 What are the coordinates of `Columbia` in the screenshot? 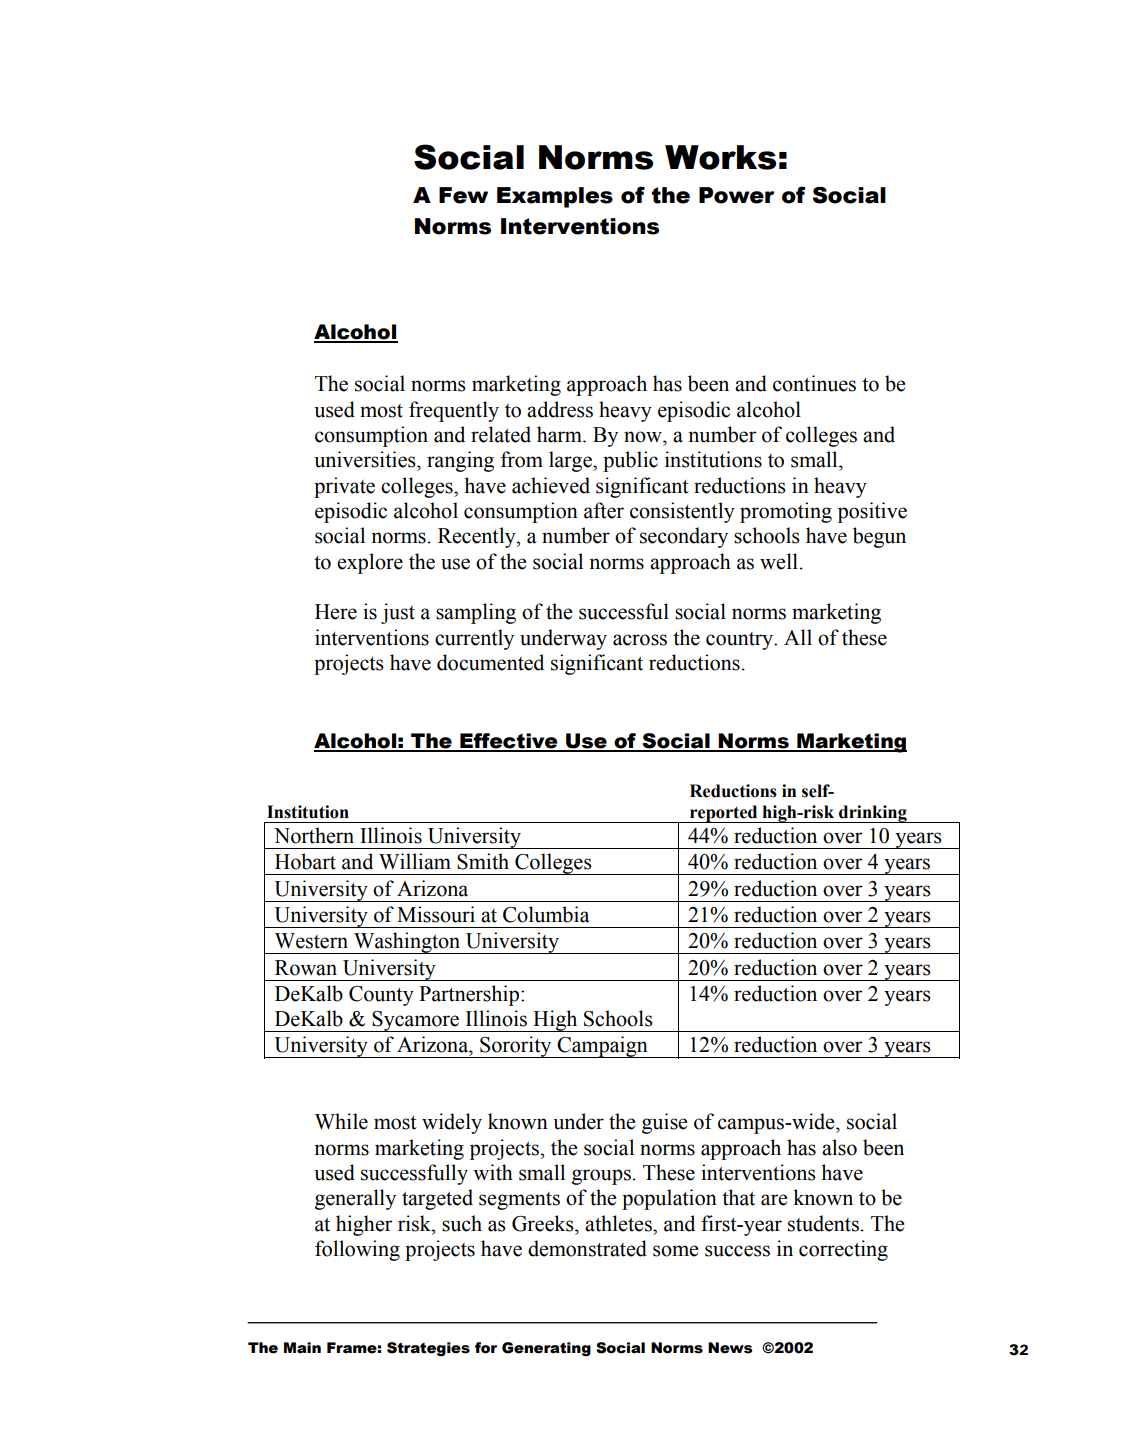 It's located at (546, 914).
